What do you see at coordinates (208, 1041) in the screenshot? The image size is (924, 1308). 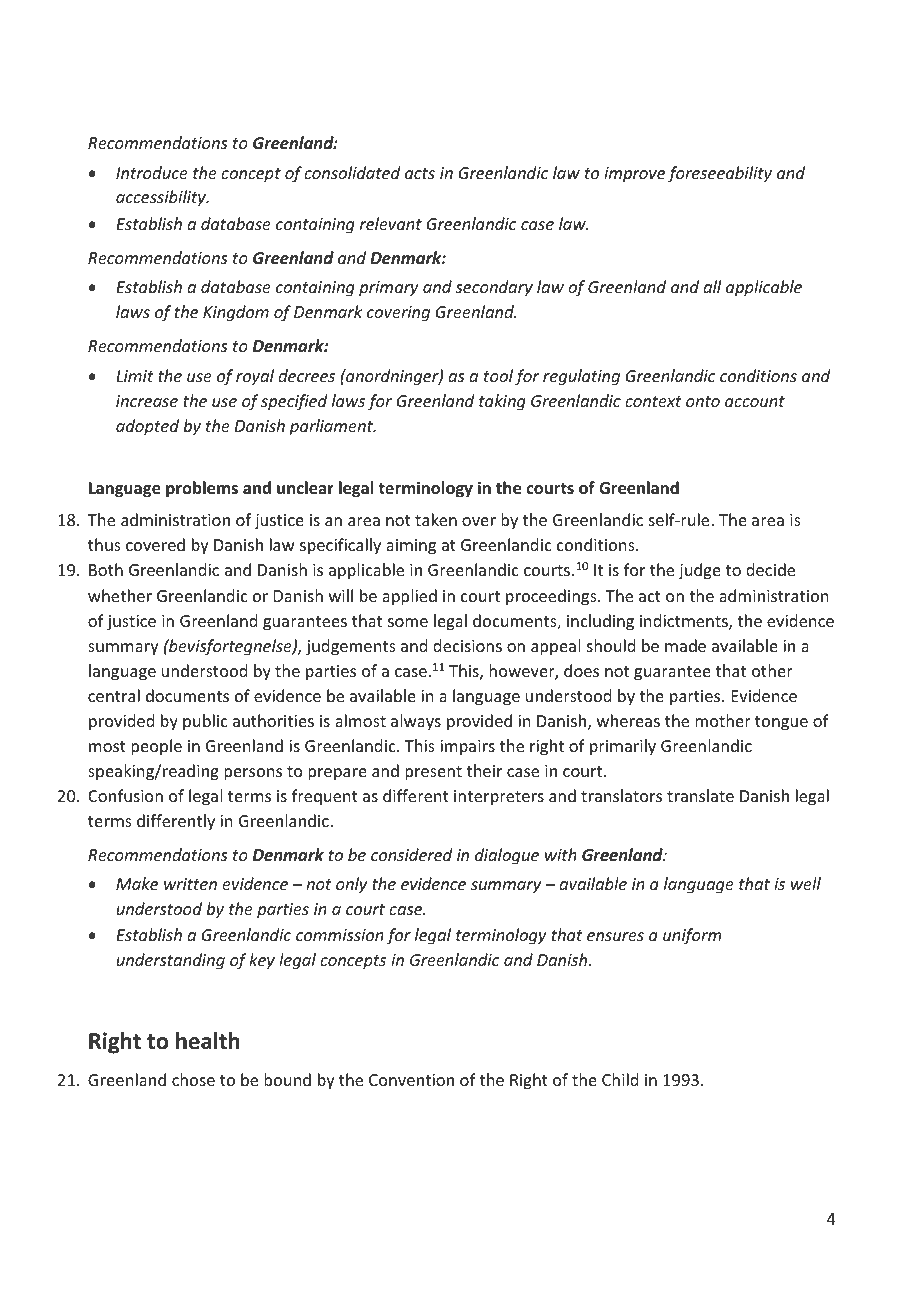 I see `health` at bounding box center [208, 1041].
